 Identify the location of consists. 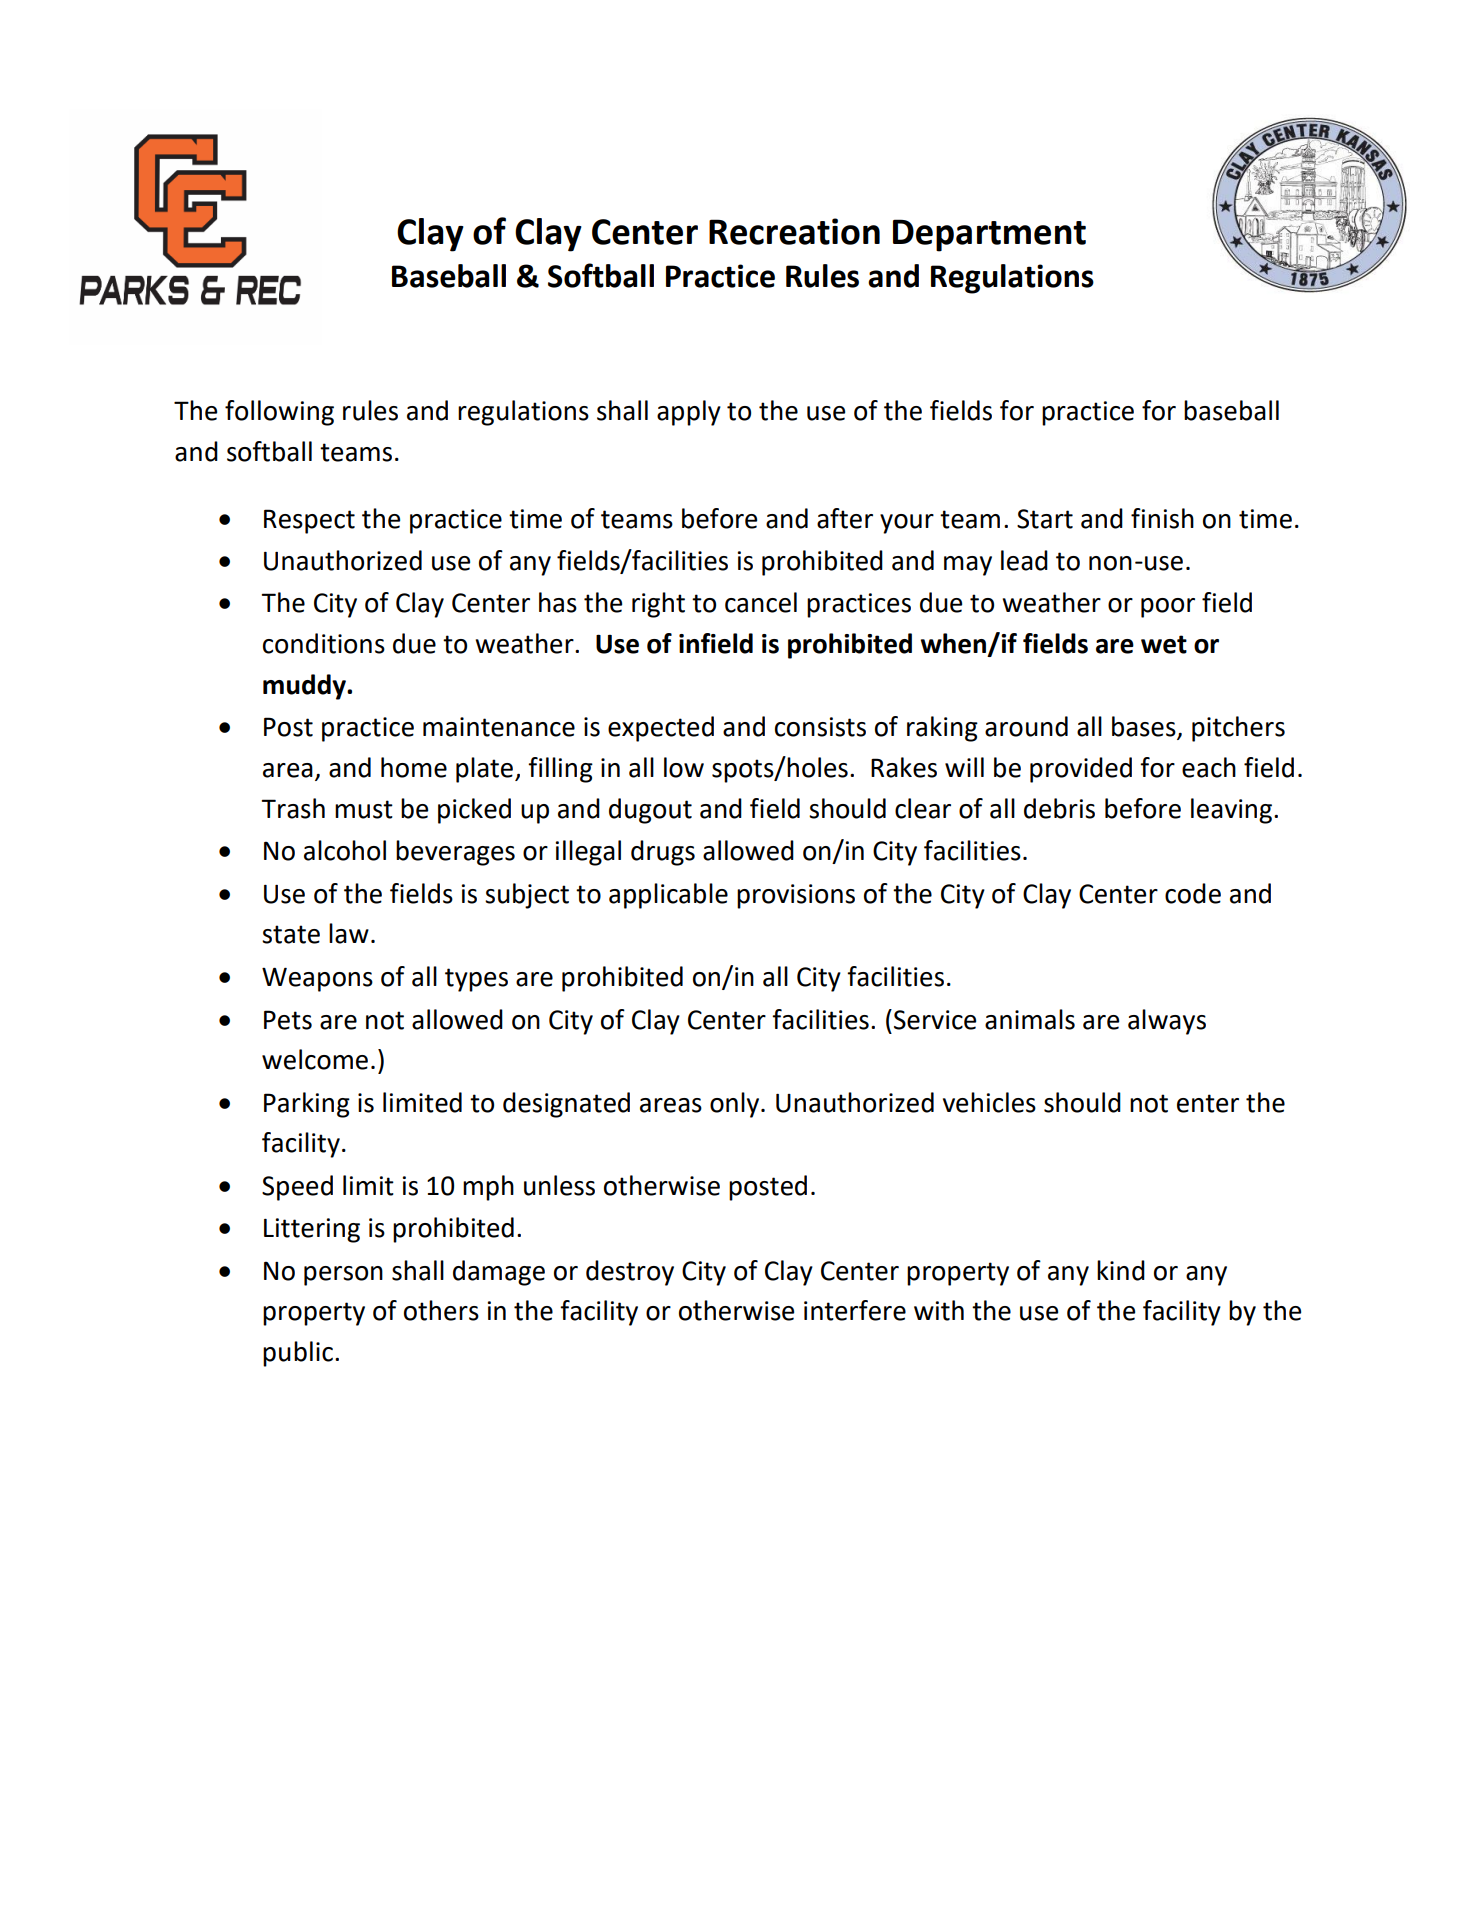
(820, 727).
